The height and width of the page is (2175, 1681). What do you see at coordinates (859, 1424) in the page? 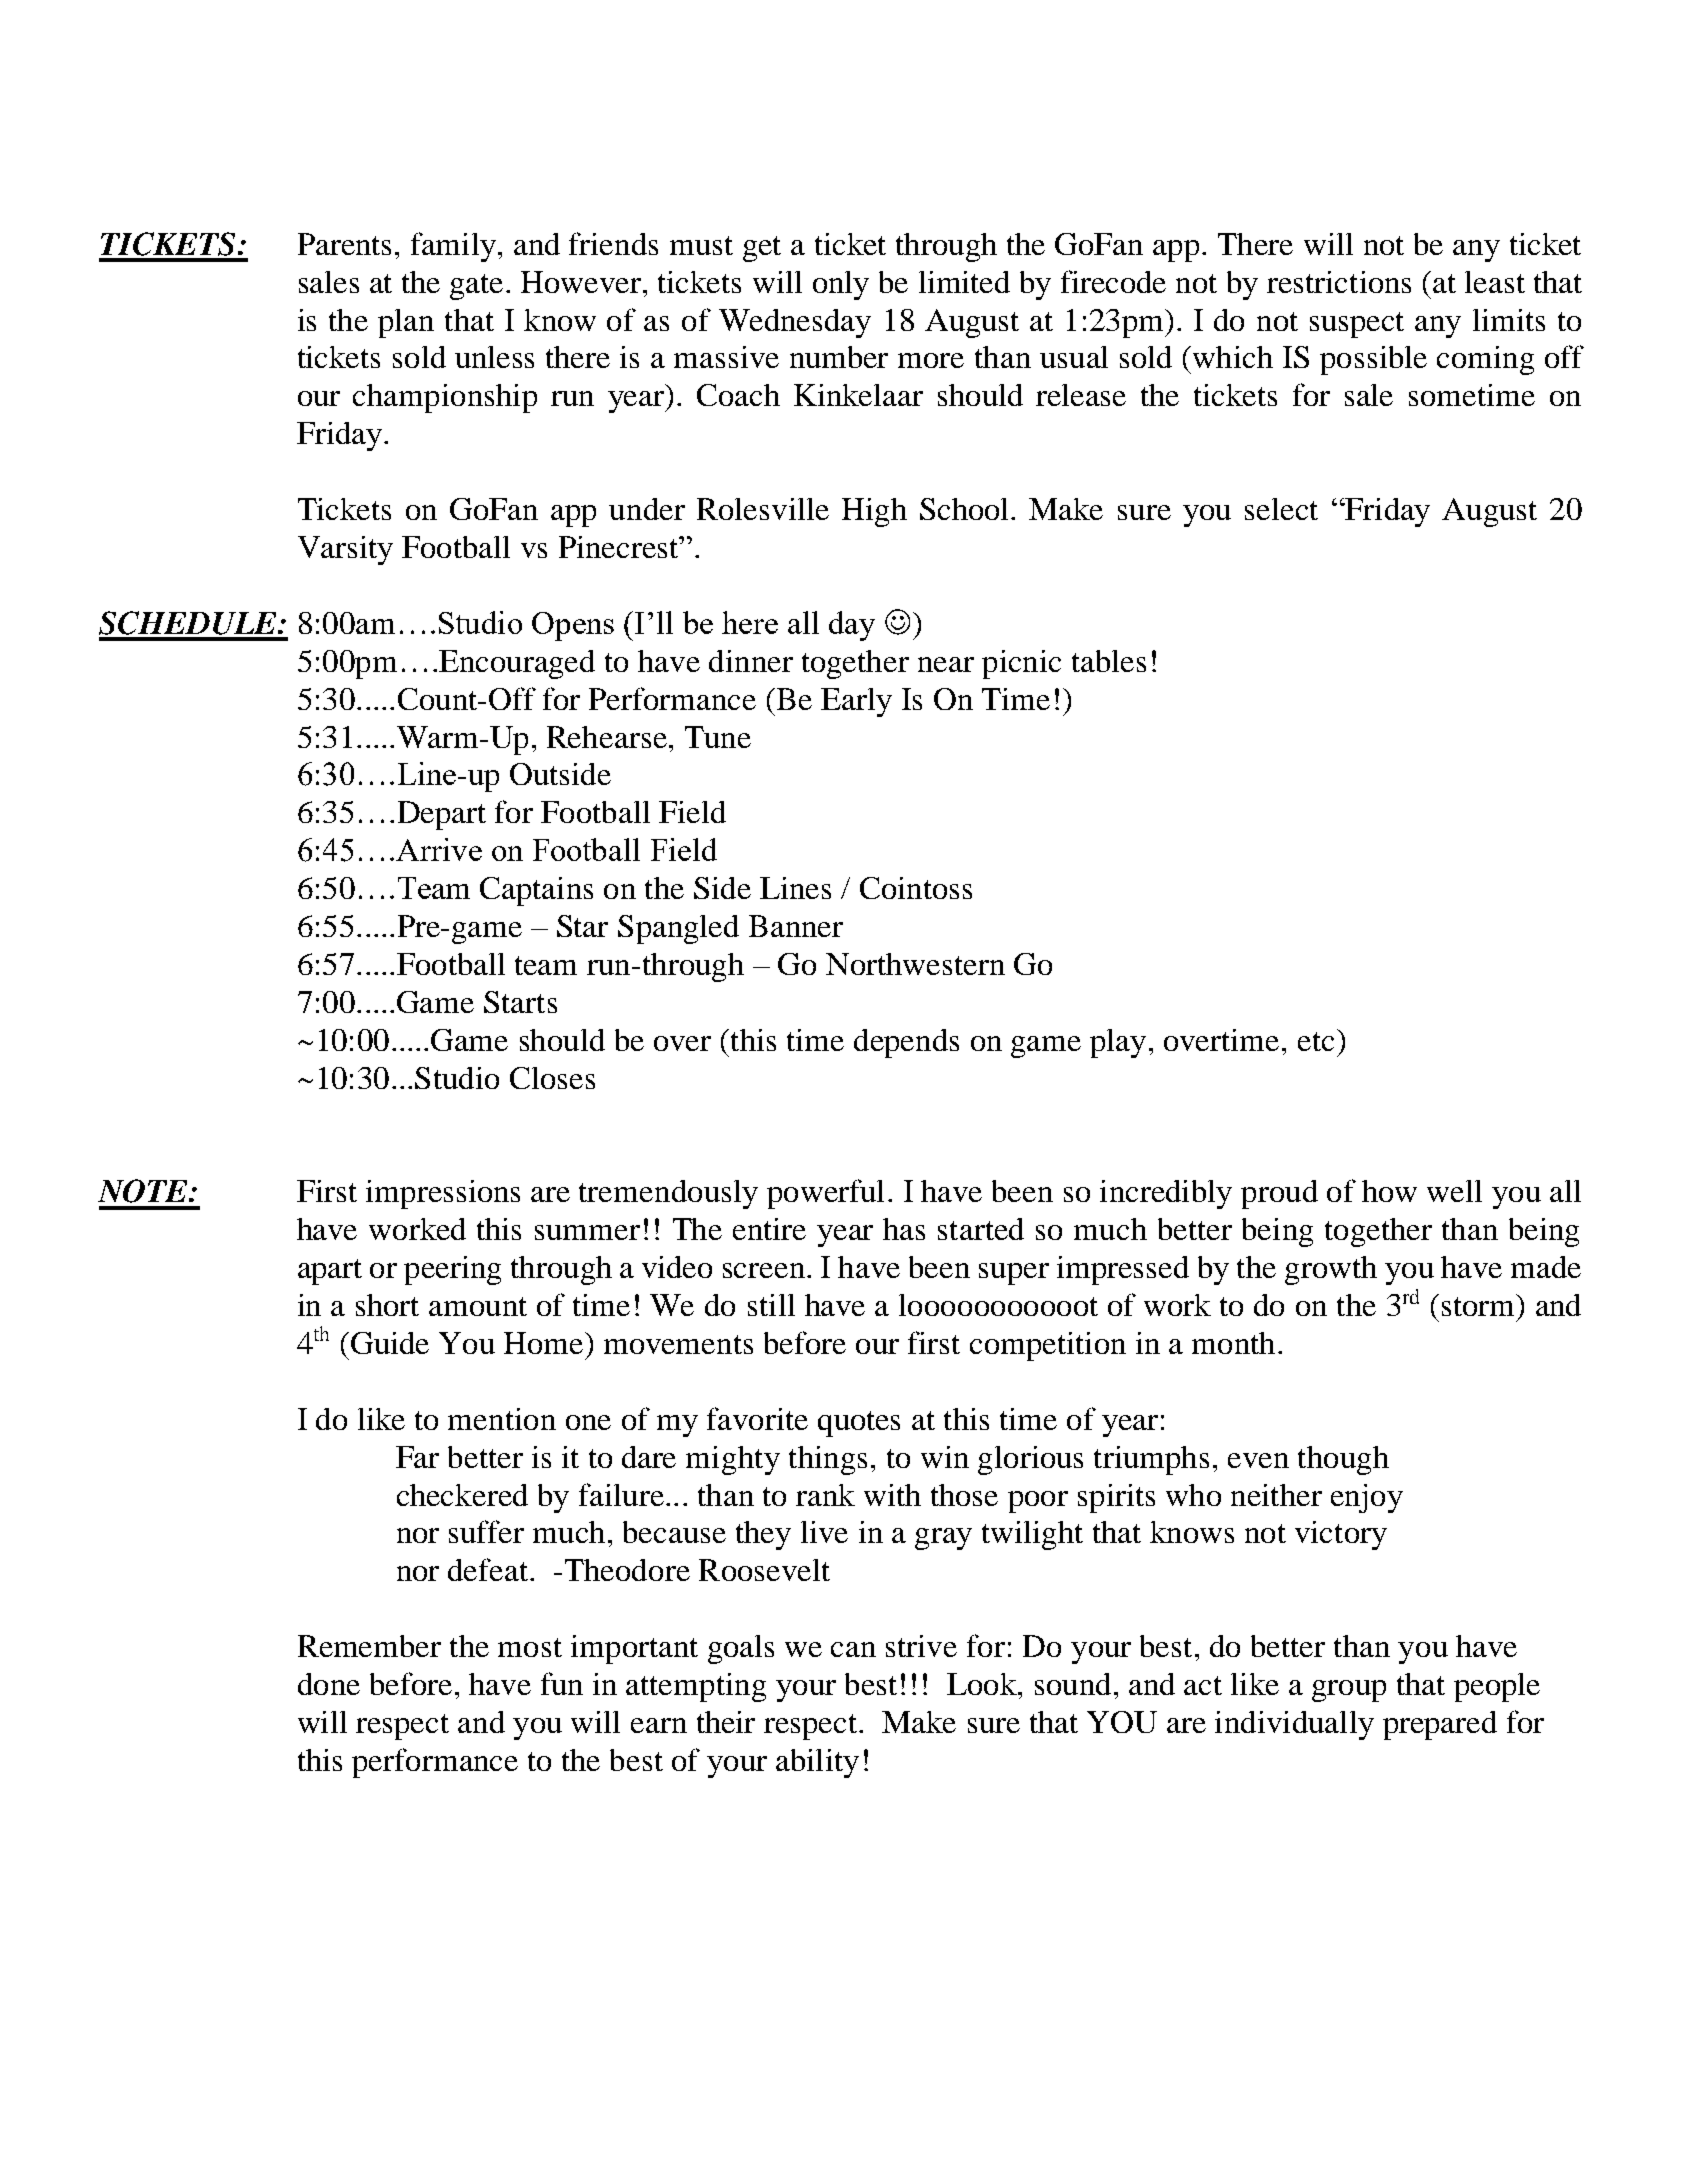
I see `quotes` at bounding box center [859, 1424].
